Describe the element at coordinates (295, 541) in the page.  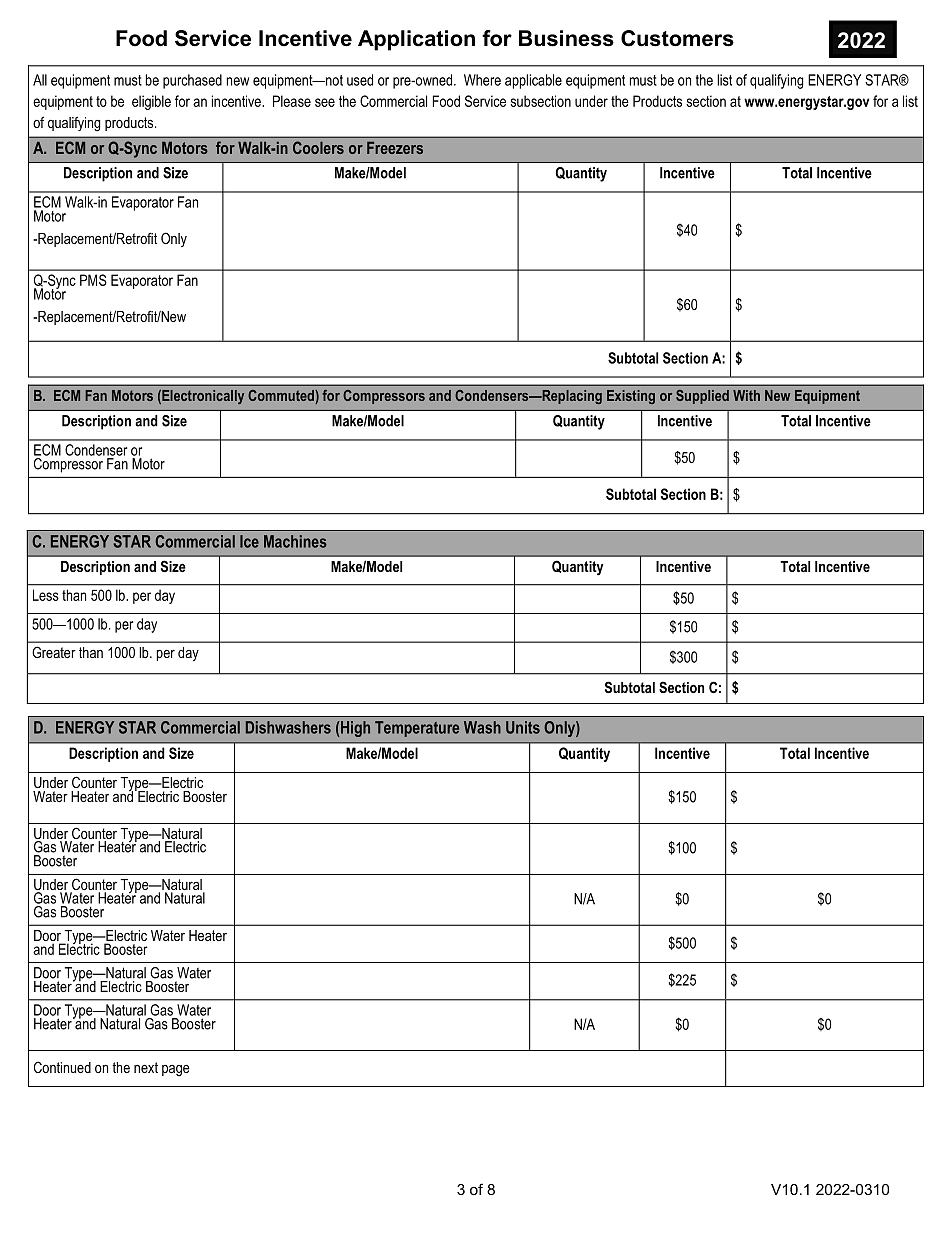
I see `Machines` at that location.
